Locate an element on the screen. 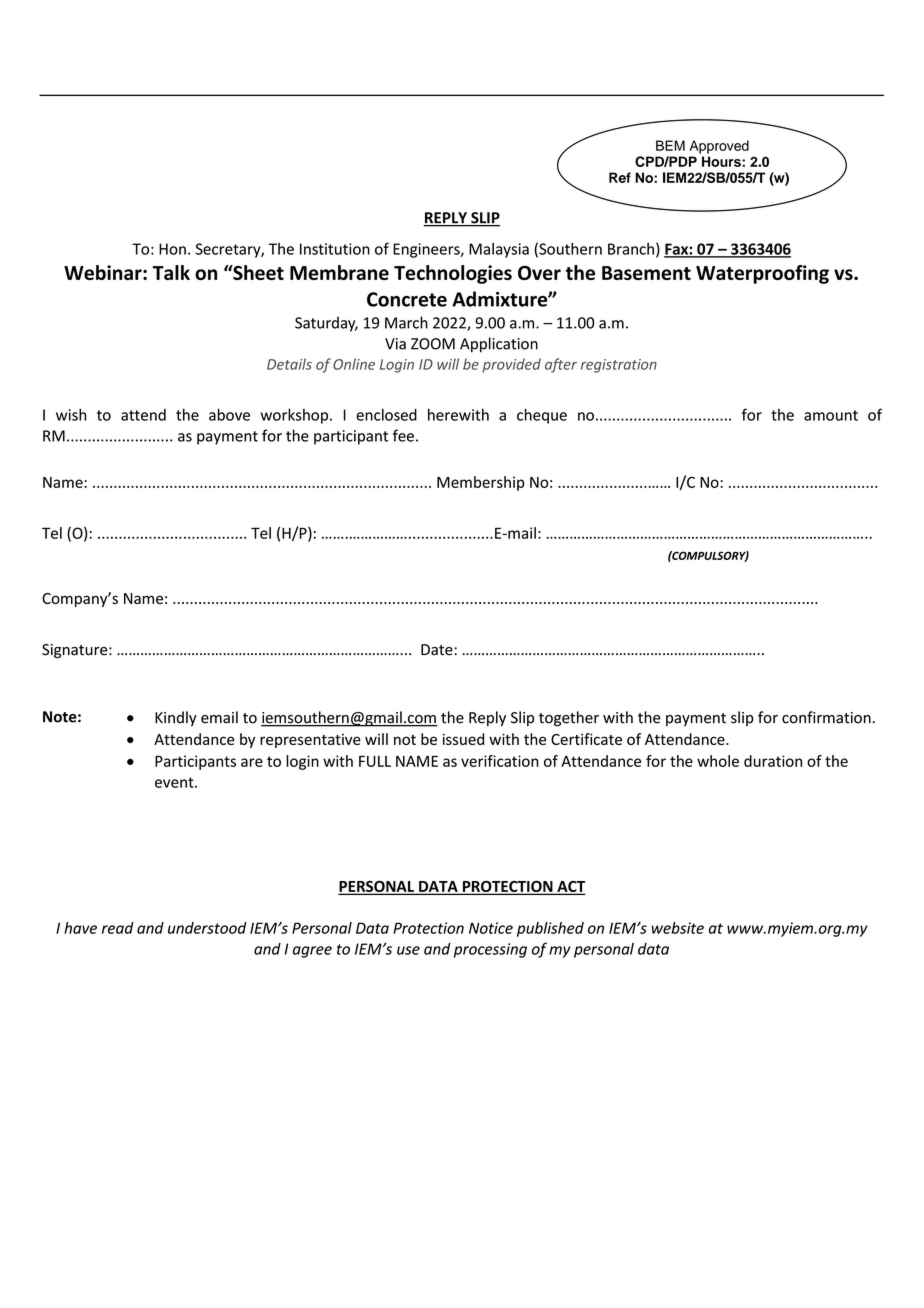  read is located at coordinates (118, 928).
